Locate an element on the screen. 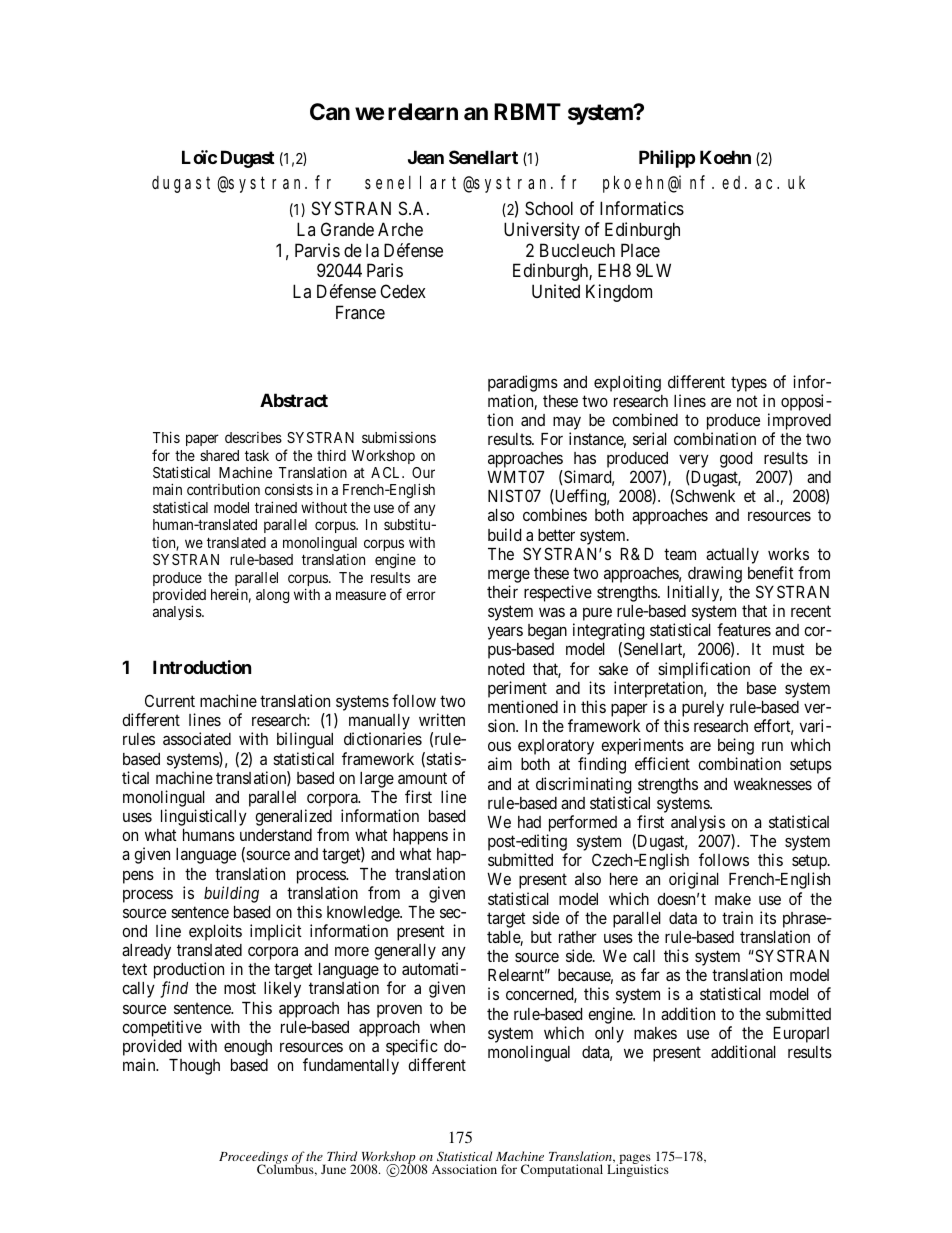  features is located at coordinates (744, 629).
